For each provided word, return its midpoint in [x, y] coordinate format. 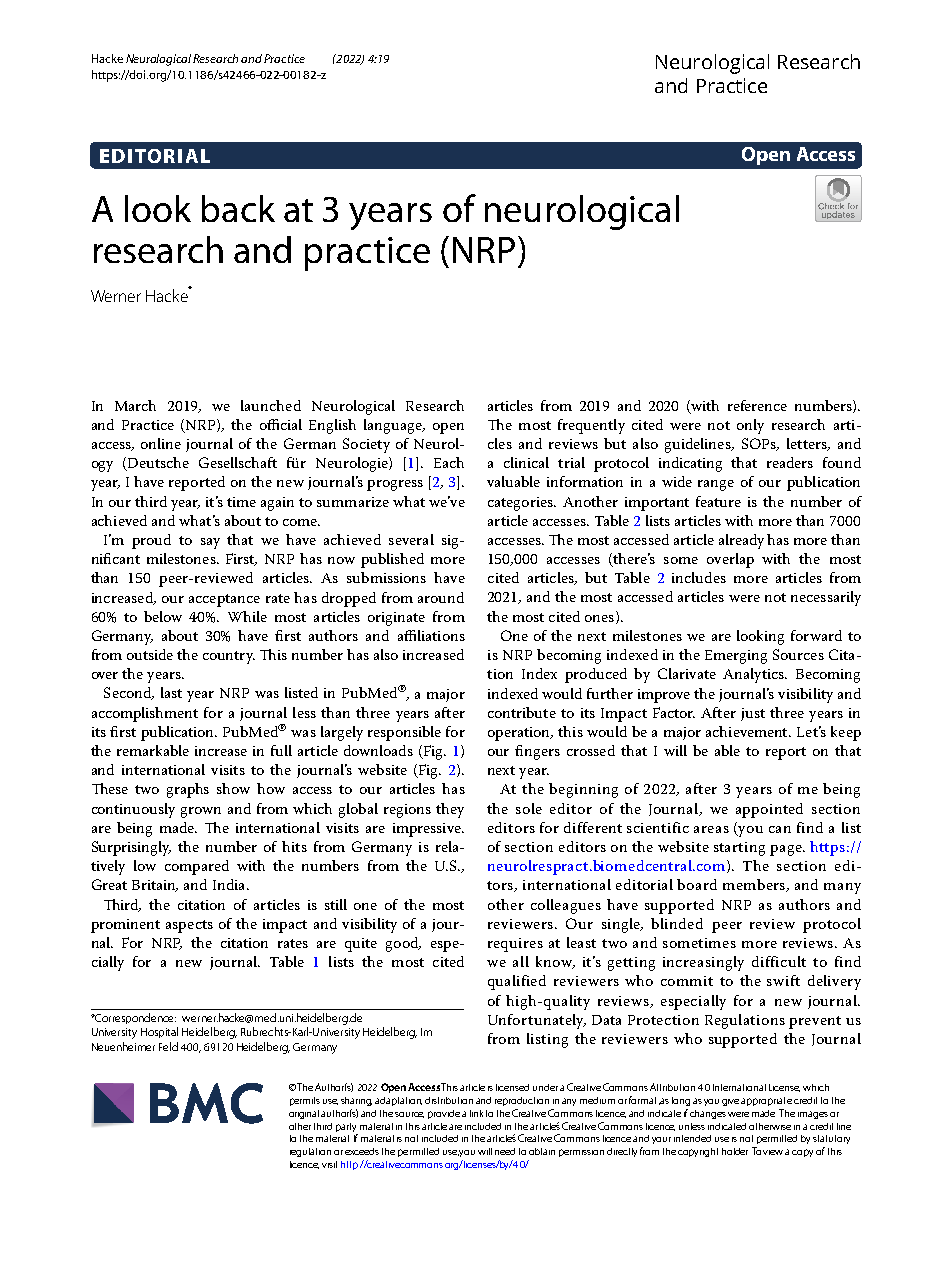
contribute [522, 712]
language [394, 426]
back [238, 208]
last [171, 692]
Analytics [754, 675]
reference [757, 405]
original [304, 1114]
